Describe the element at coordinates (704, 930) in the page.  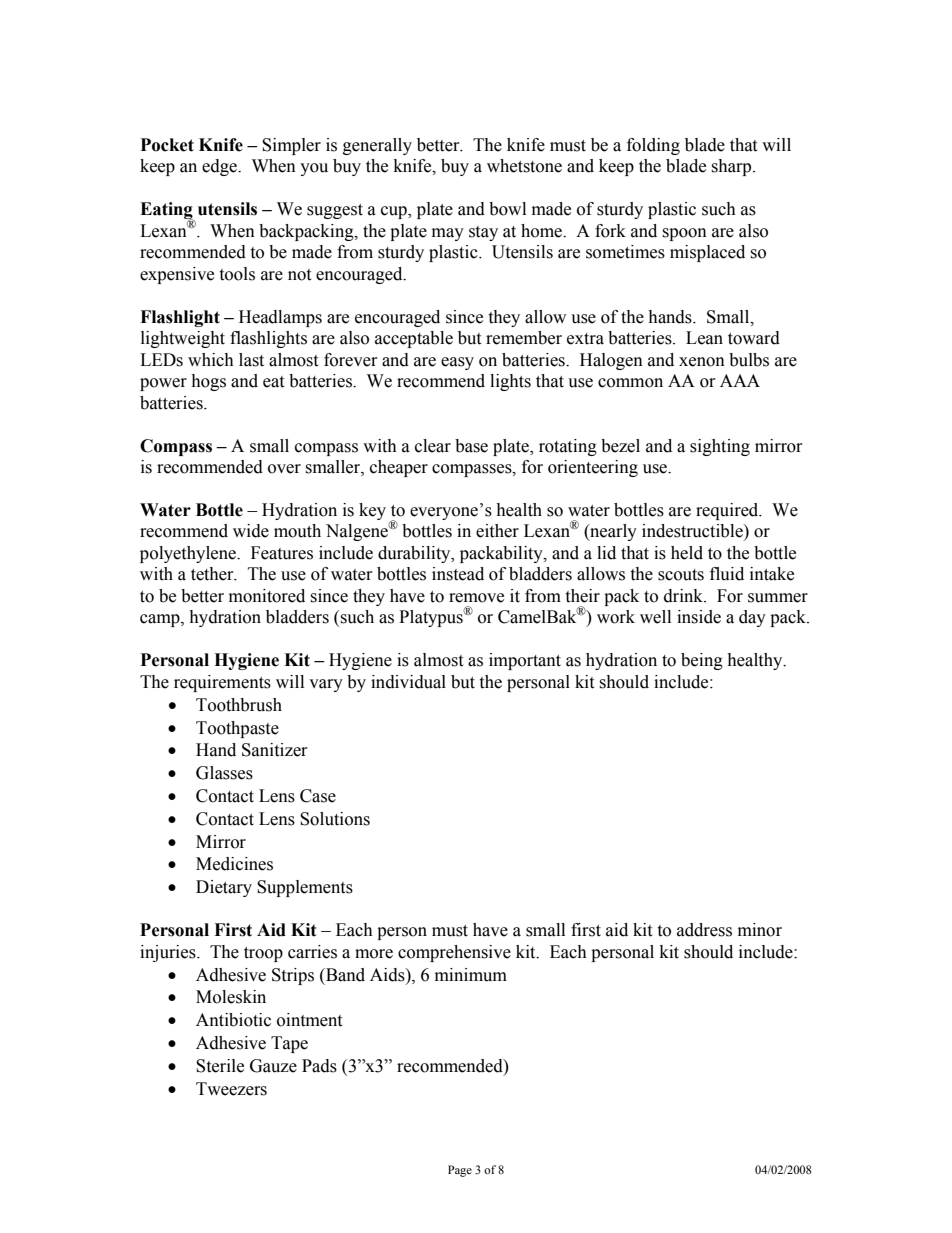
I see `address` at that location.
